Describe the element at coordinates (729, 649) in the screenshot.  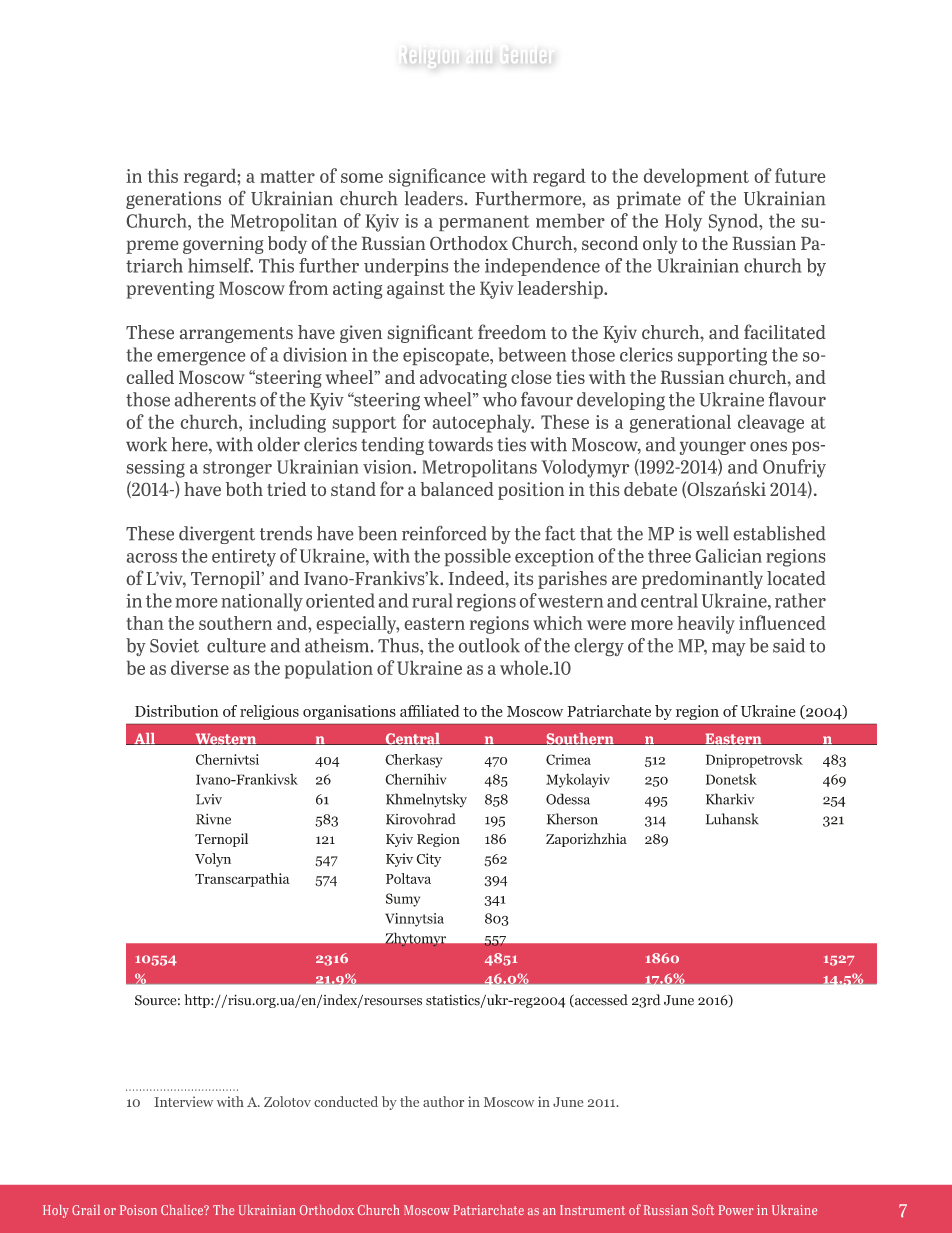
I see `may` at that location.
